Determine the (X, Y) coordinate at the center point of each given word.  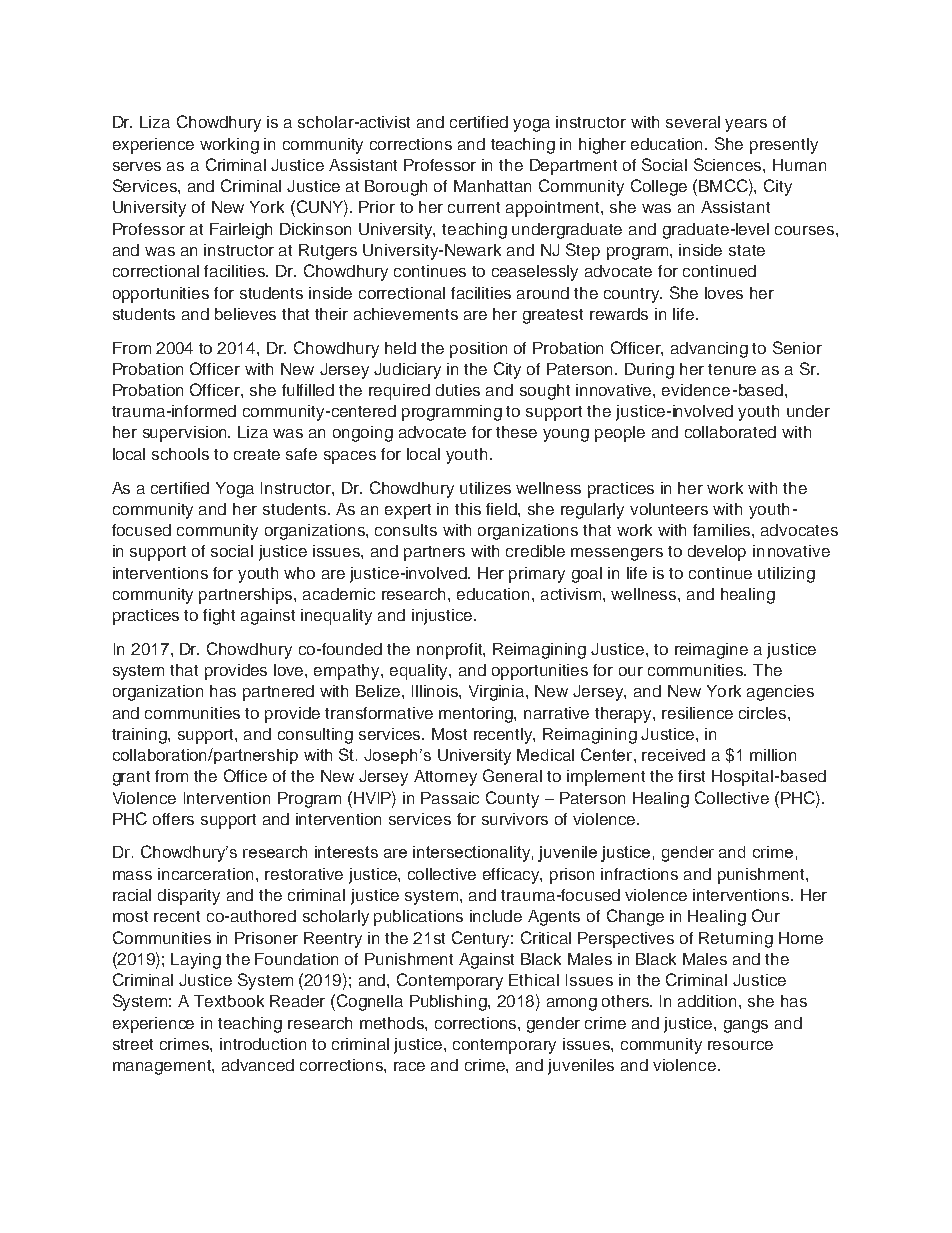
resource (740, 1045)
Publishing (449, 1003)
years (746, 125)
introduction (263, 1044)
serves (137, 166)
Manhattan (492, 186)
